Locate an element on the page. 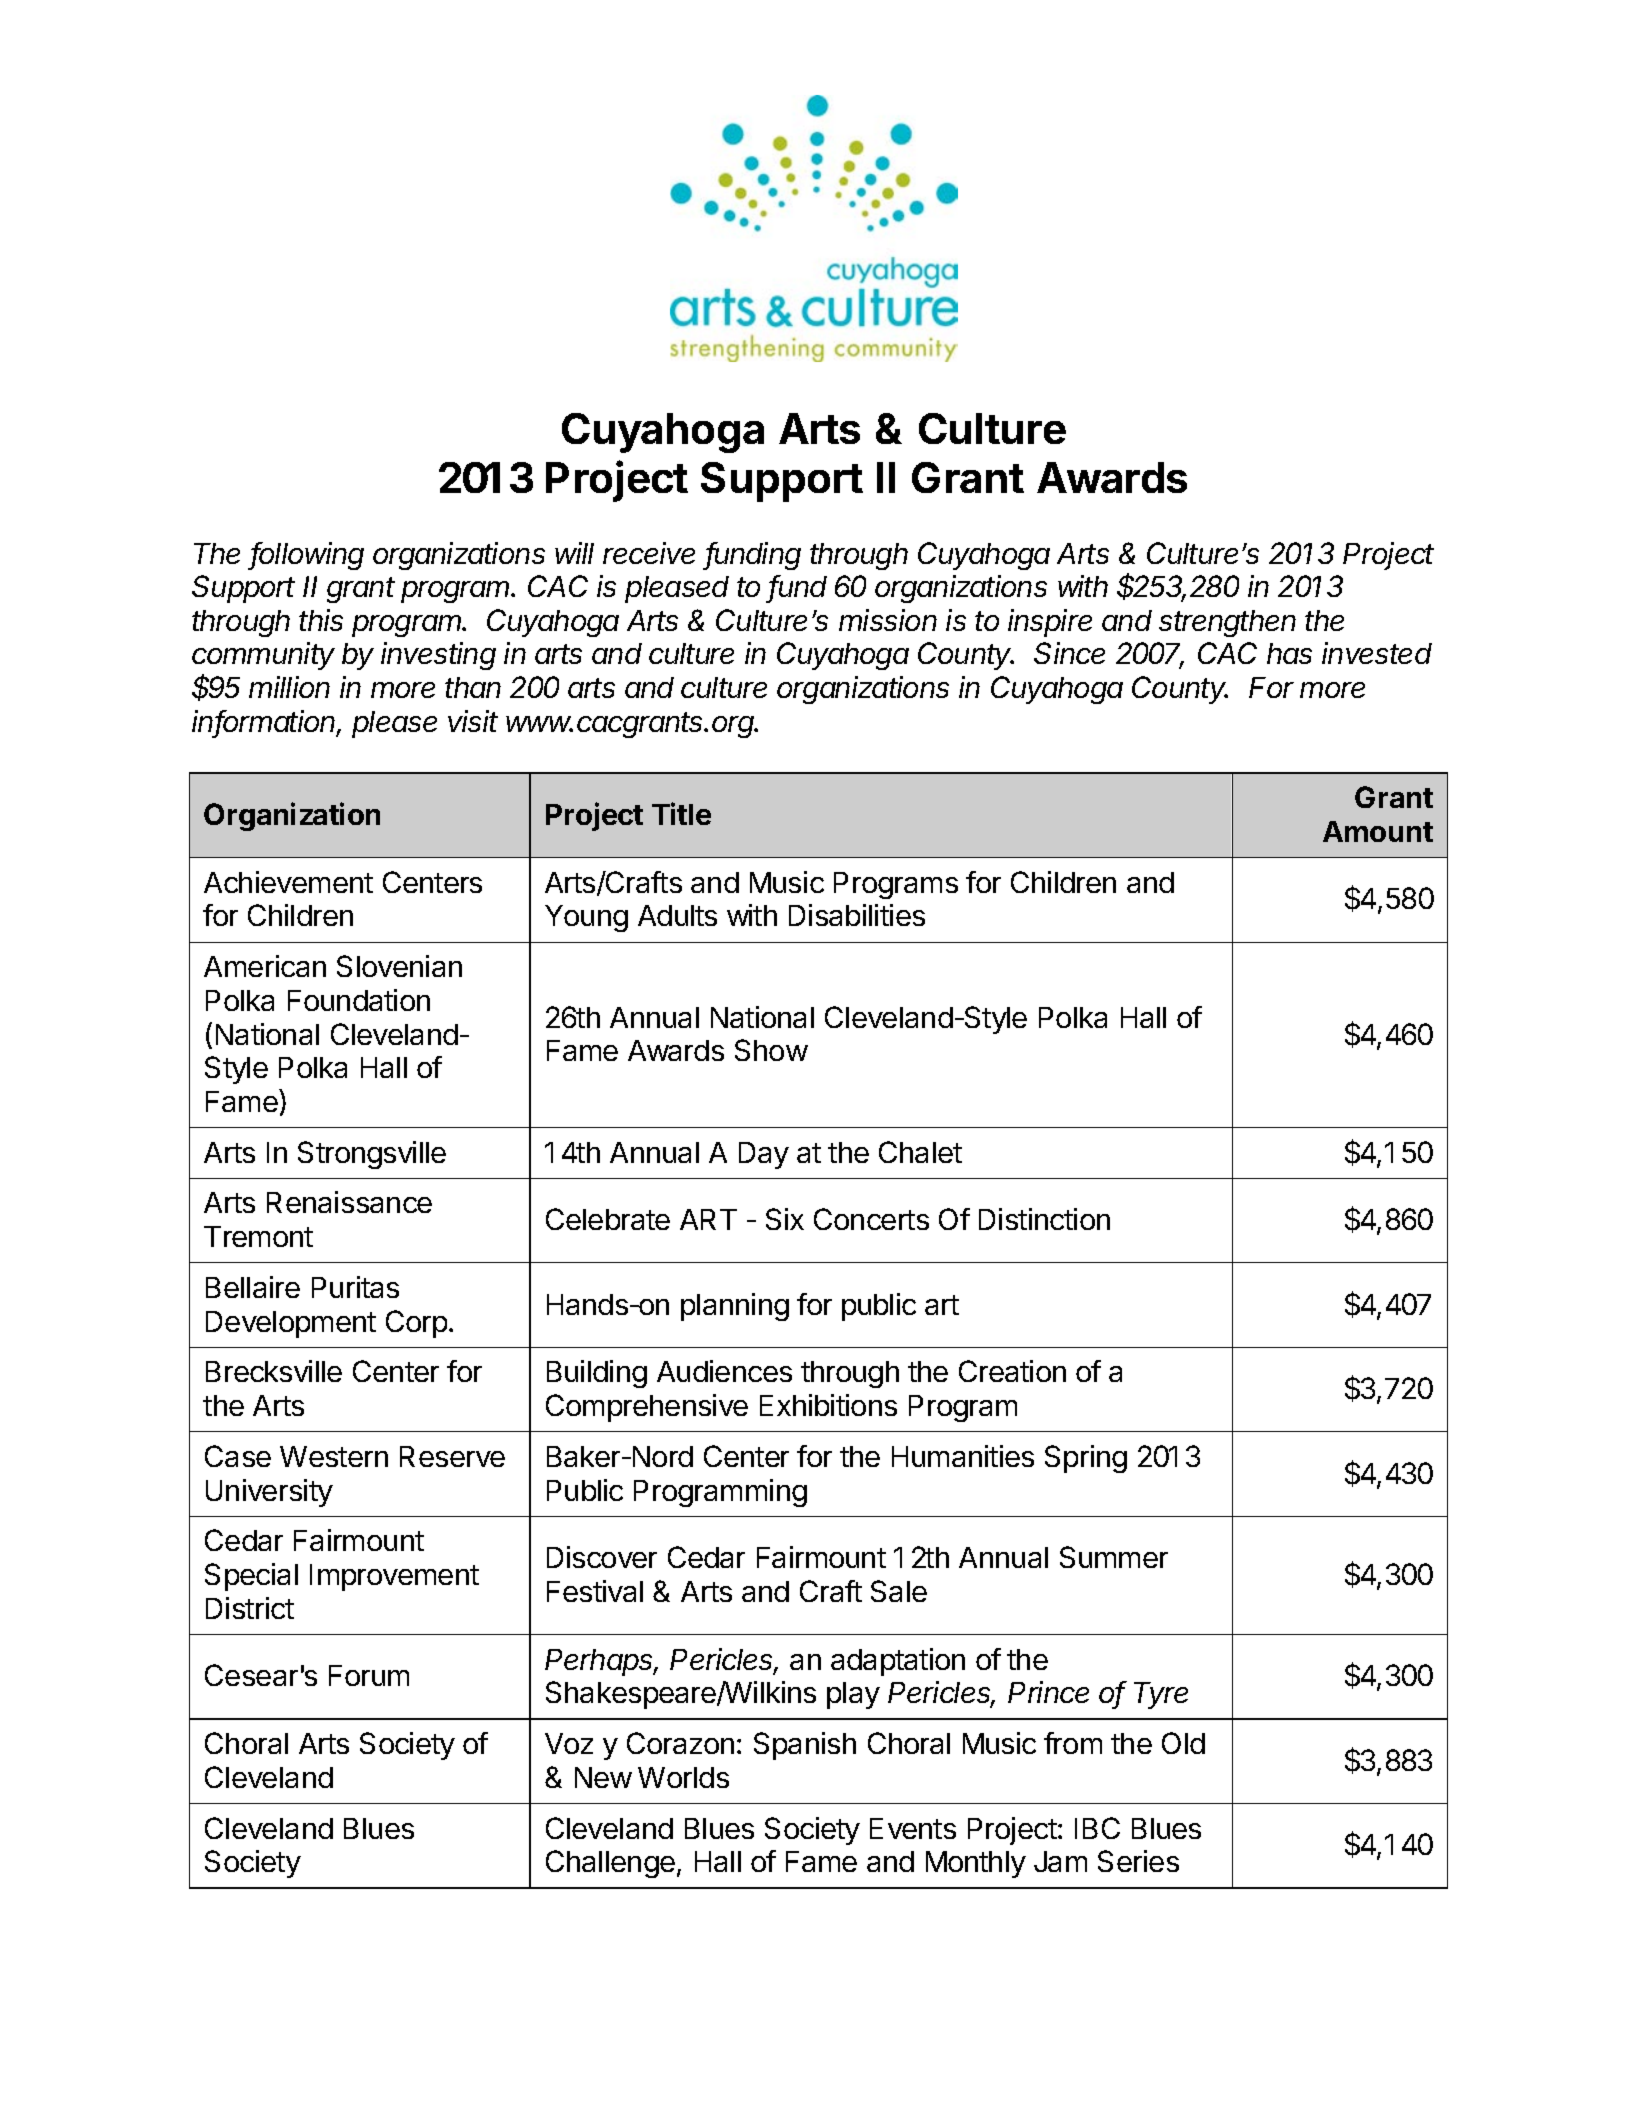  planning is located at coordinates (735, 1307).
